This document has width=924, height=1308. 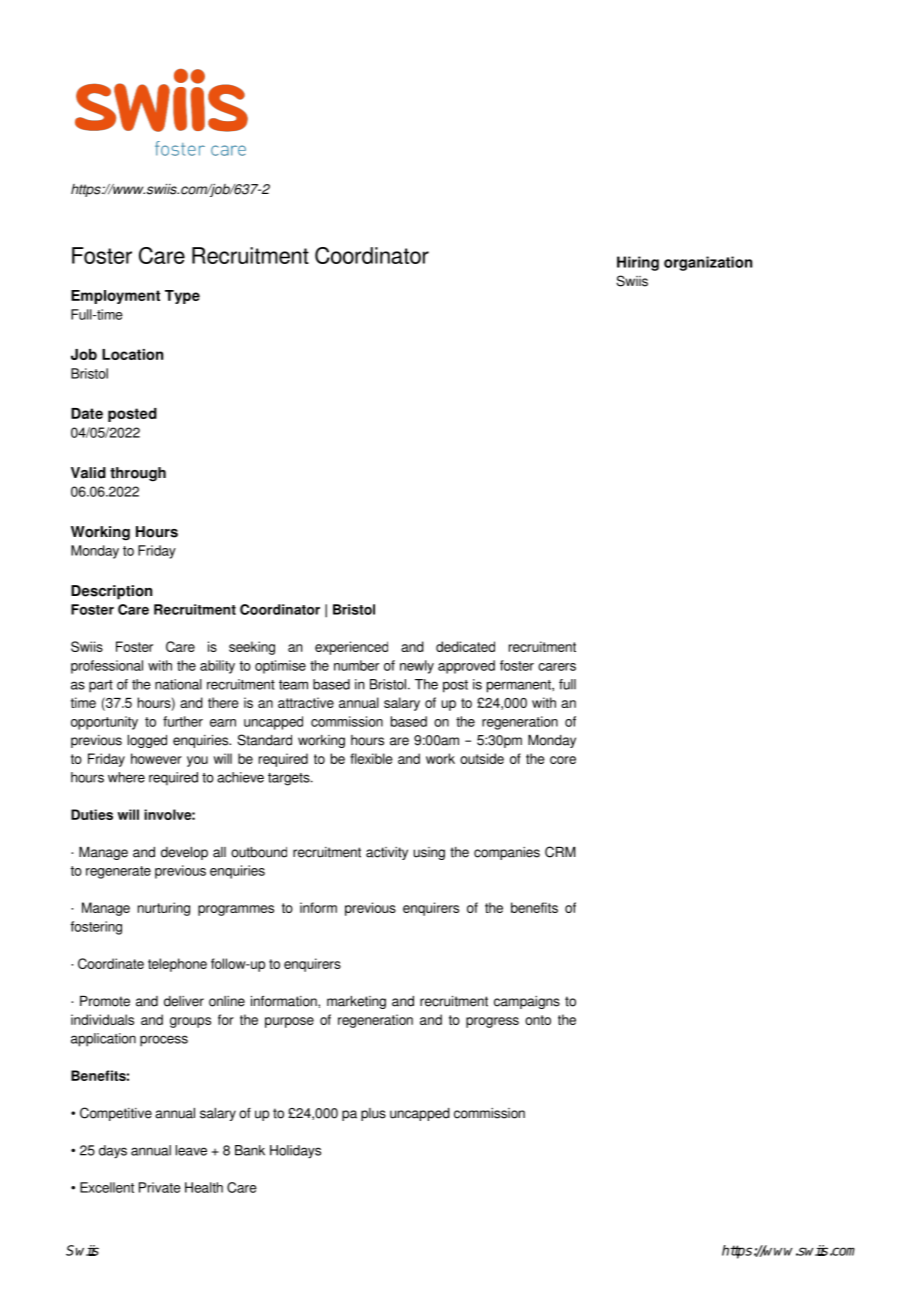 What do you see at coordinates (563, 760) in the document?
I see `core` at bounding box center [563, 760].
